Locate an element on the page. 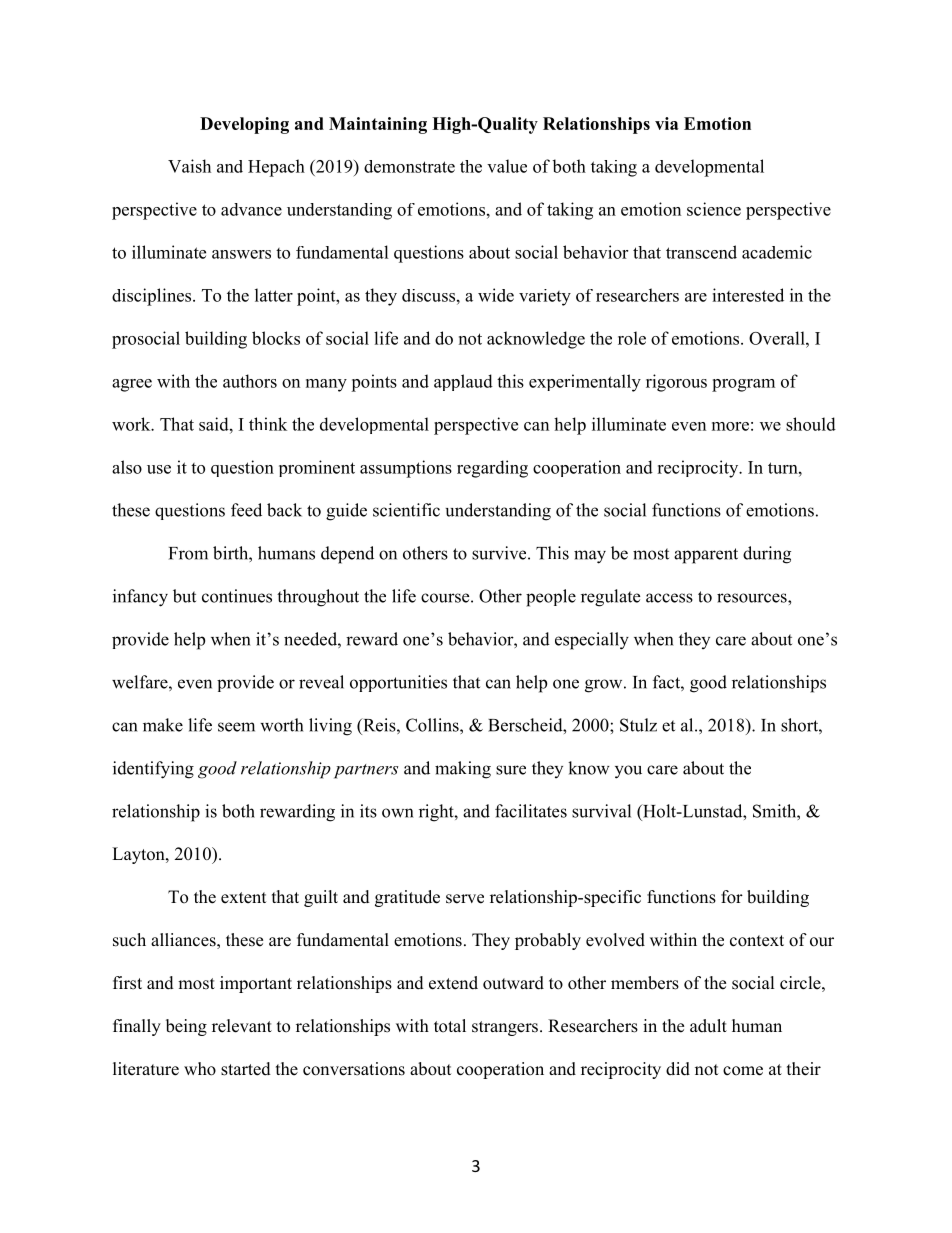 Image resolution: width=952 pixels, height=1233 pixels. Developing is located at coordinates (244, 125).
